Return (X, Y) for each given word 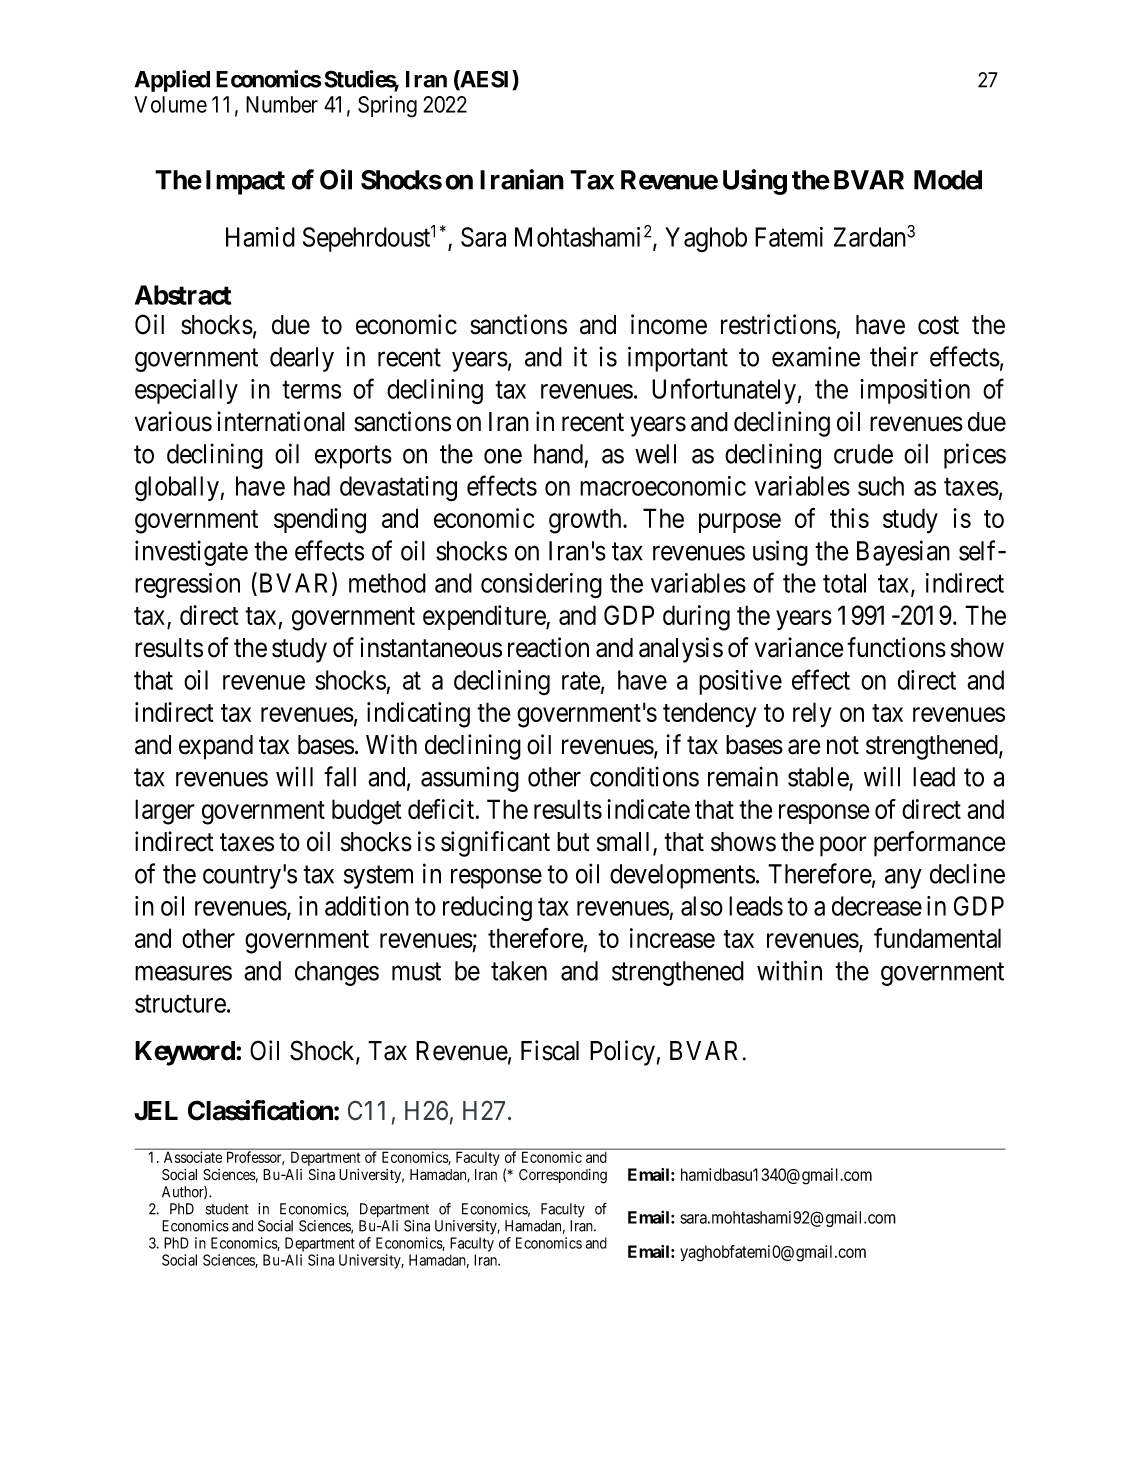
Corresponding (563, 1176)
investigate (191, 553)
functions (896, 647)
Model (948, 180)
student (227, 1209)
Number (282, 104)
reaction (548, 647)
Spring (387, 107)
